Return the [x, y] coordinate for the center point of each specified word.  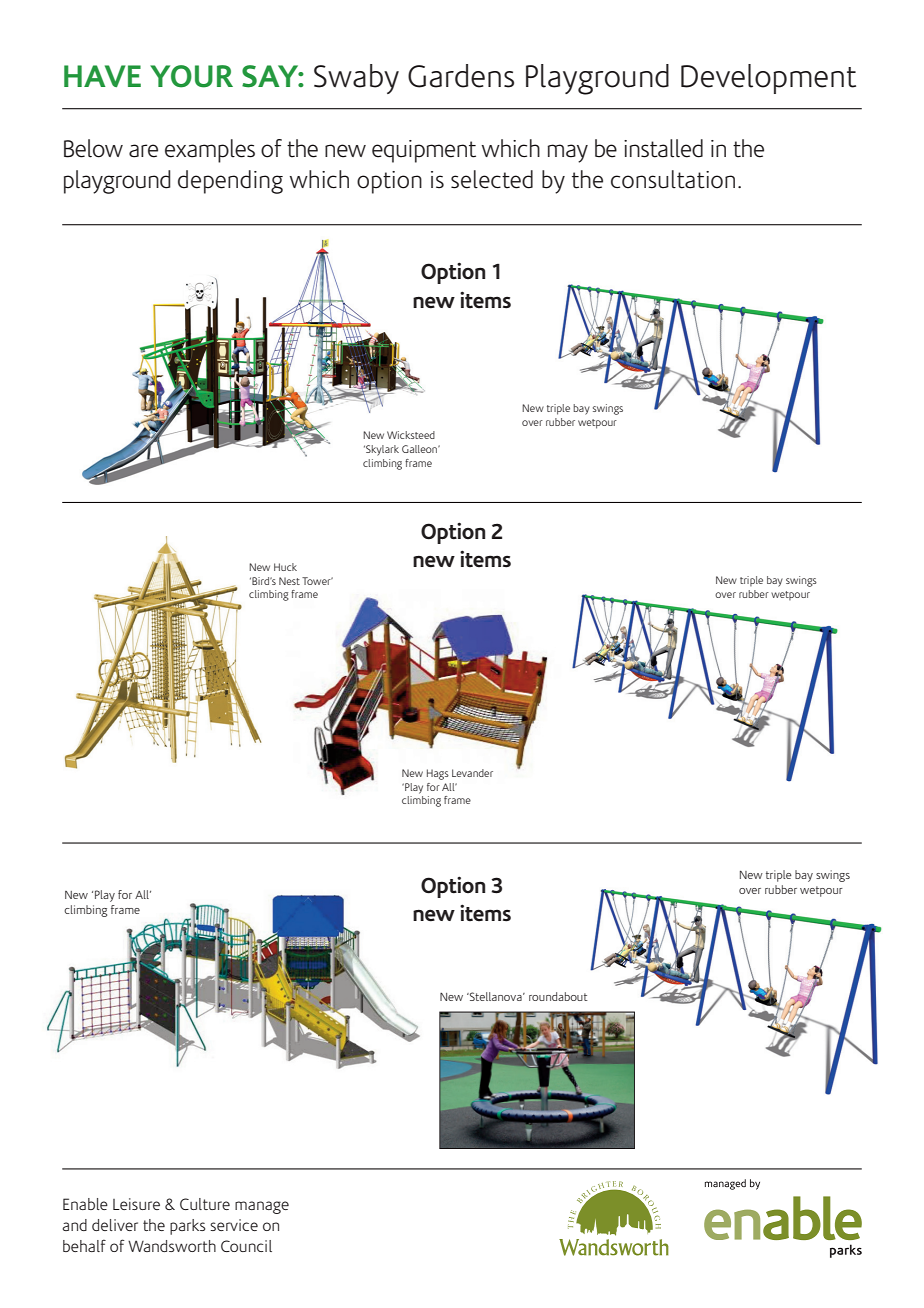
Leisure [136, 1204]
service [234, 1225]
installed [663, 148]
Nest [289, 581]
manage [262, 1207]
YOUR [191, 76]
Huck [285, 567]
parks [187, 1227]
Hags [438, 774]
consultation [673, 179]
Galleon [421, 449]
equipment [424, 151]
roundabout [558, 996]
